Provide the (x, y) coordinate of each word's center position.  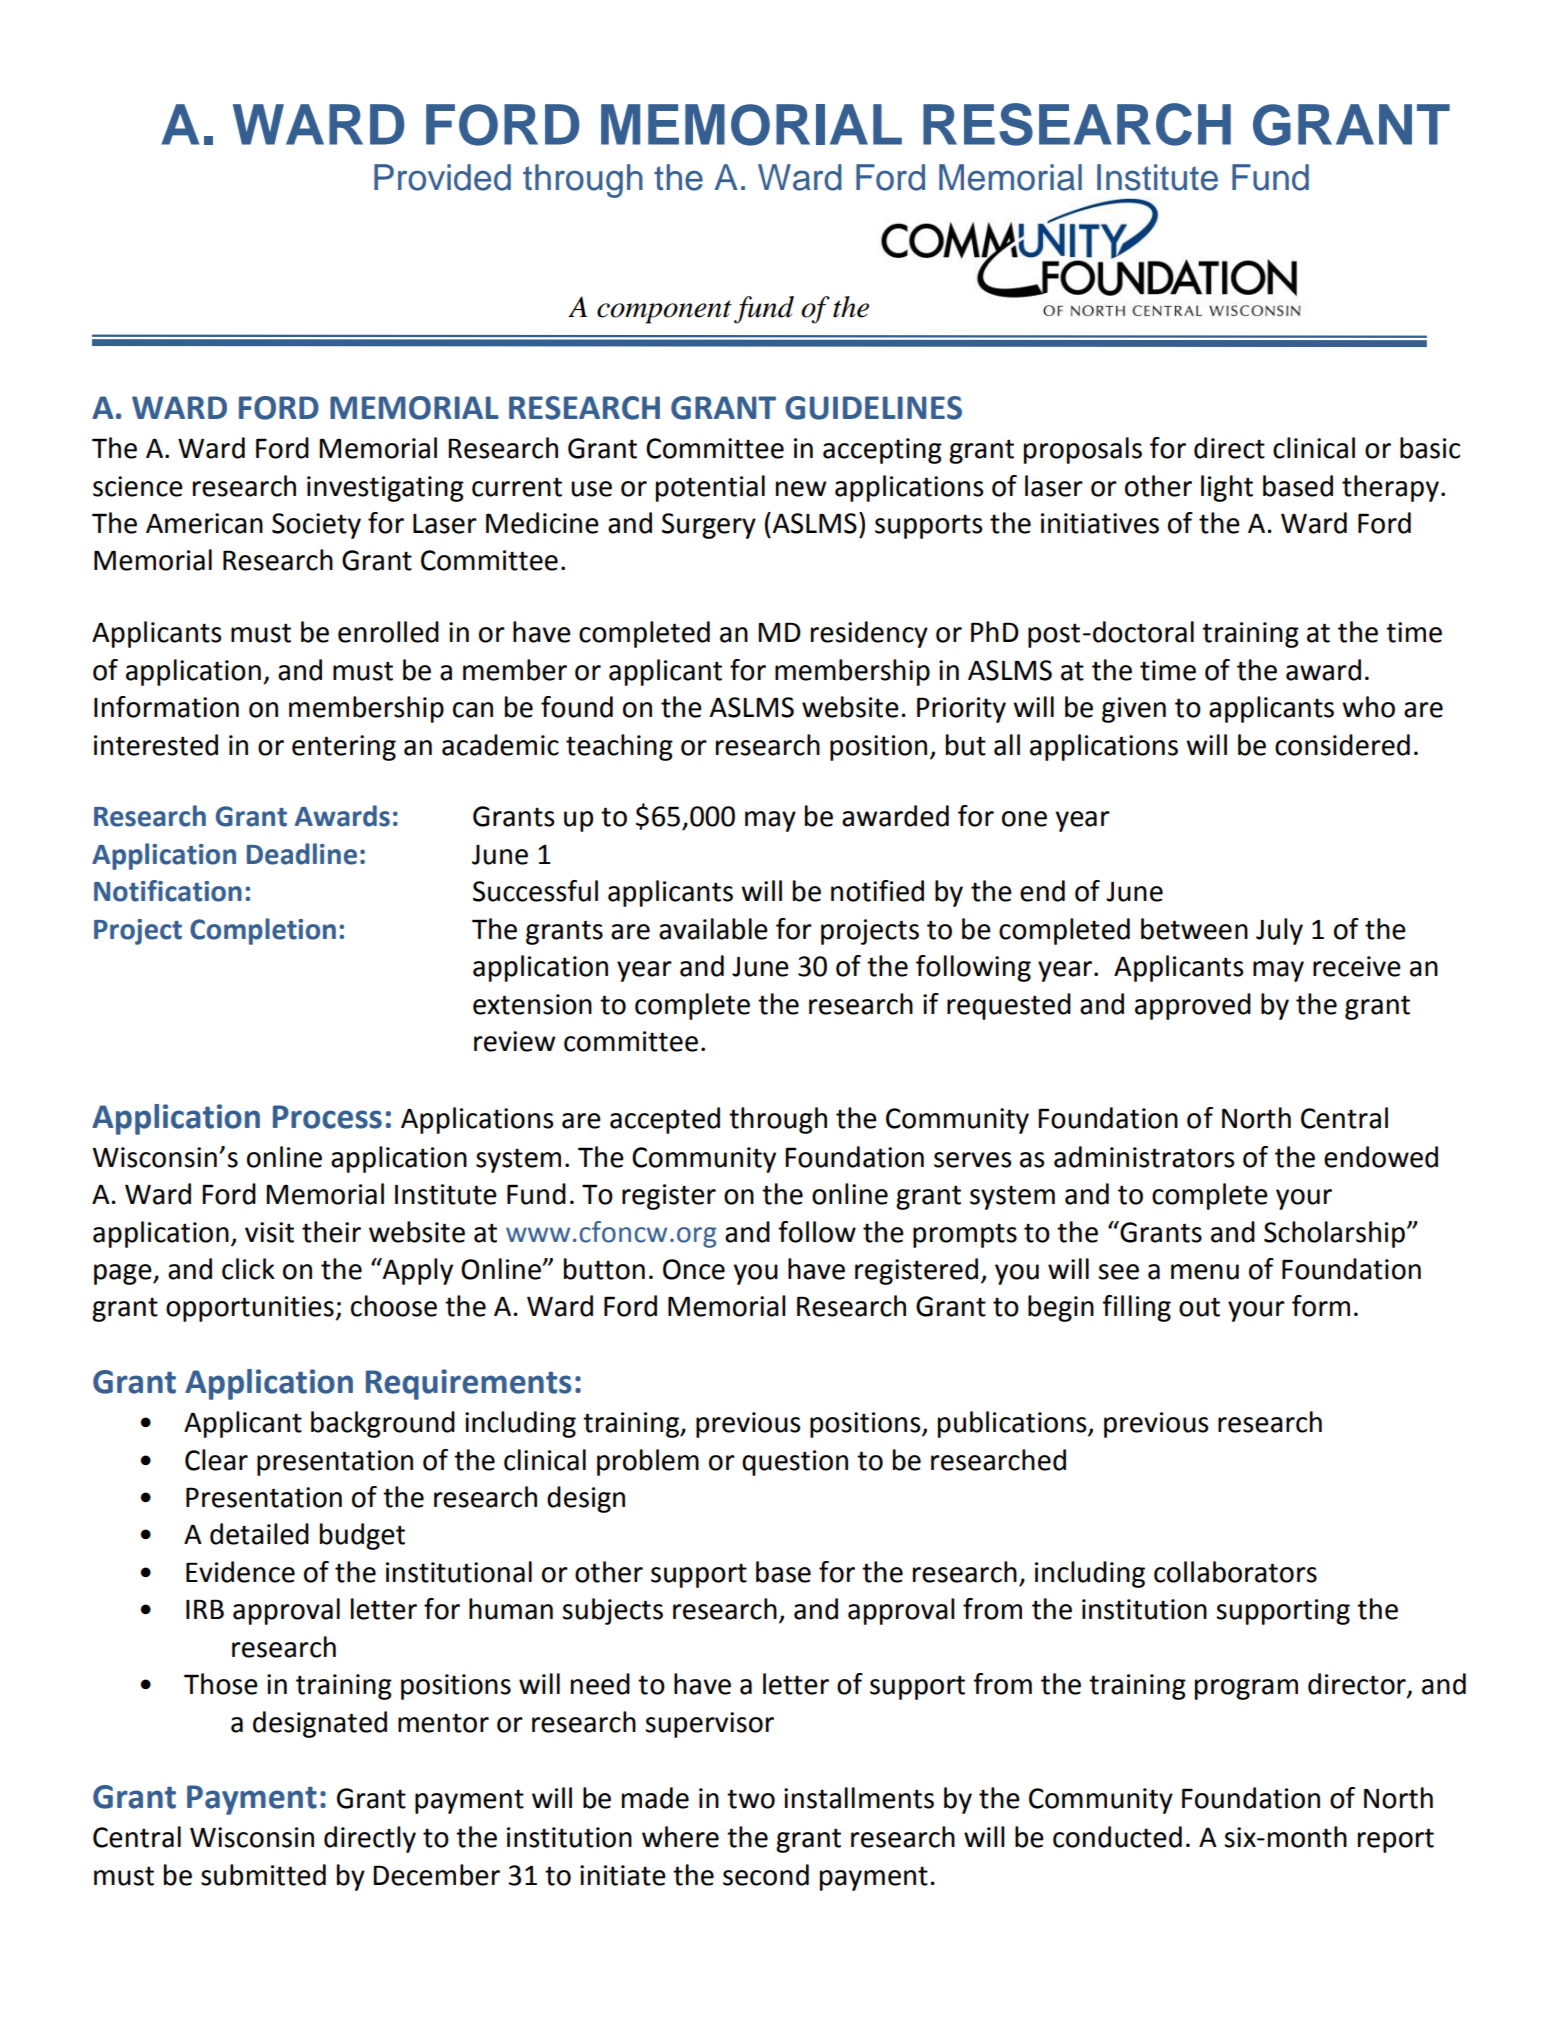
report (1396, 1840)
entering (344, 748)
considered (1342, 745)
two (751, 1799)
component (664, 312)
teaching (619, 747)
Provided (442, 177)
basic (1430, 448)
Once (694, 1269)
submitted (263, 1875)
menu (1205, 1272)
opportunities (250, 1309)
